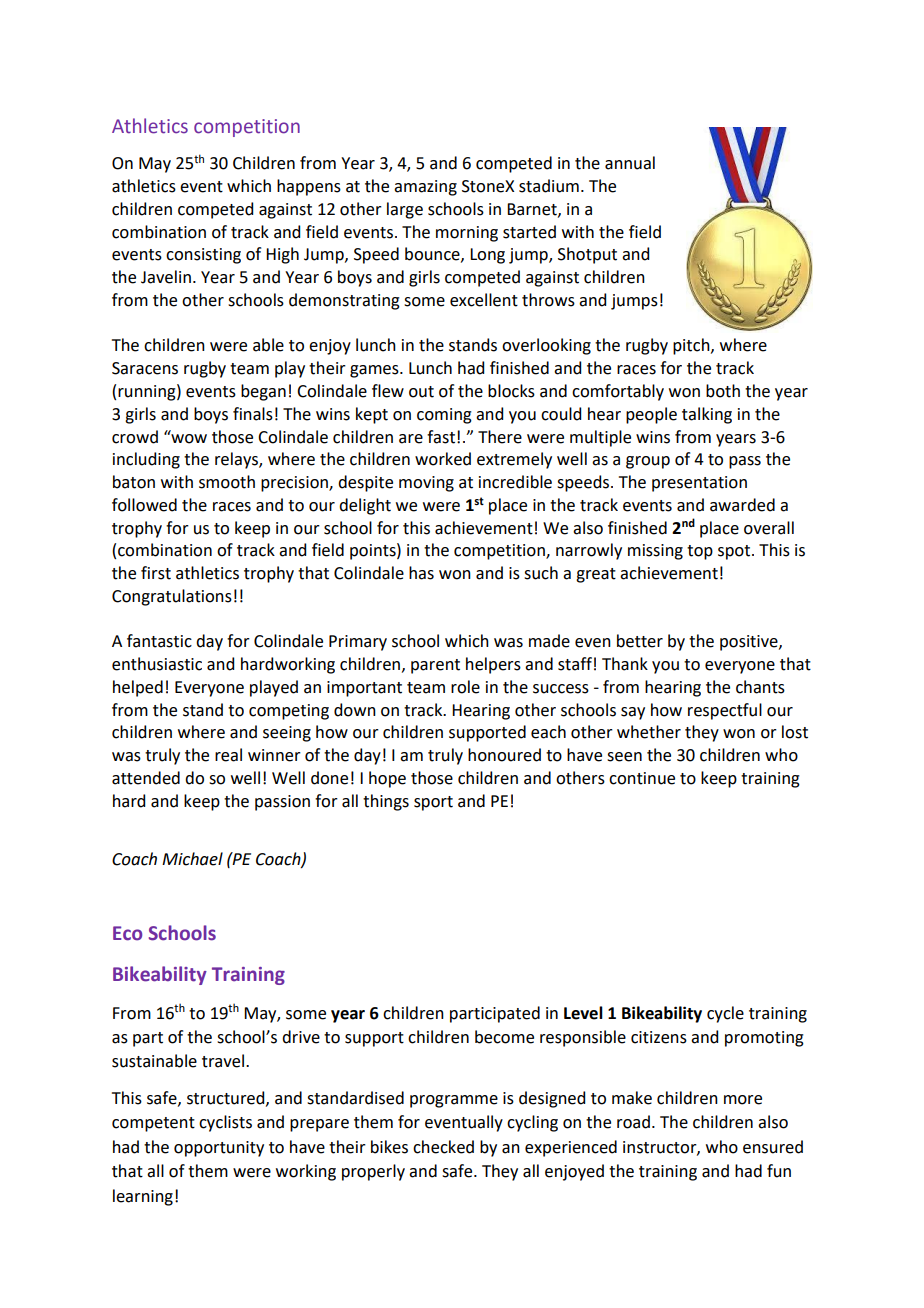  What do you see at coordinates (227, 482) in the image?
I see `smooth` at bounding box center [227, 482].
